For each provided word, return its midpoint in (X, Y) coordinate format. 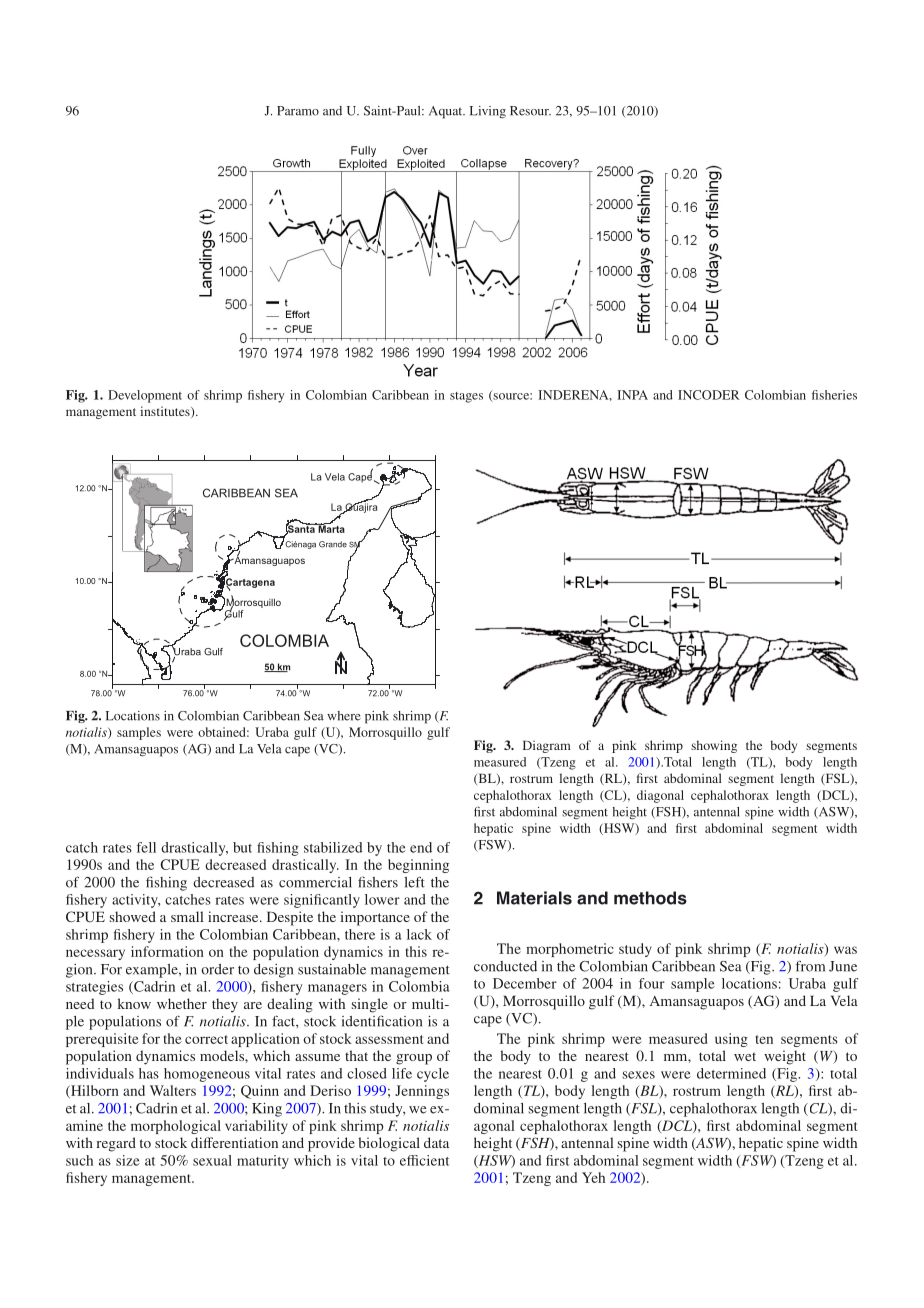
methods (650, 898)
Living (488, 112)
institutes (166, 412)
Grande (333, 544)
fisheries (834, 395)
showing (714, 746)
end (421, 847)
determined (731, 1073)
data (436, 1142)
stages (466, 397)
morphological (176, 1127)
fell (146, 847)
